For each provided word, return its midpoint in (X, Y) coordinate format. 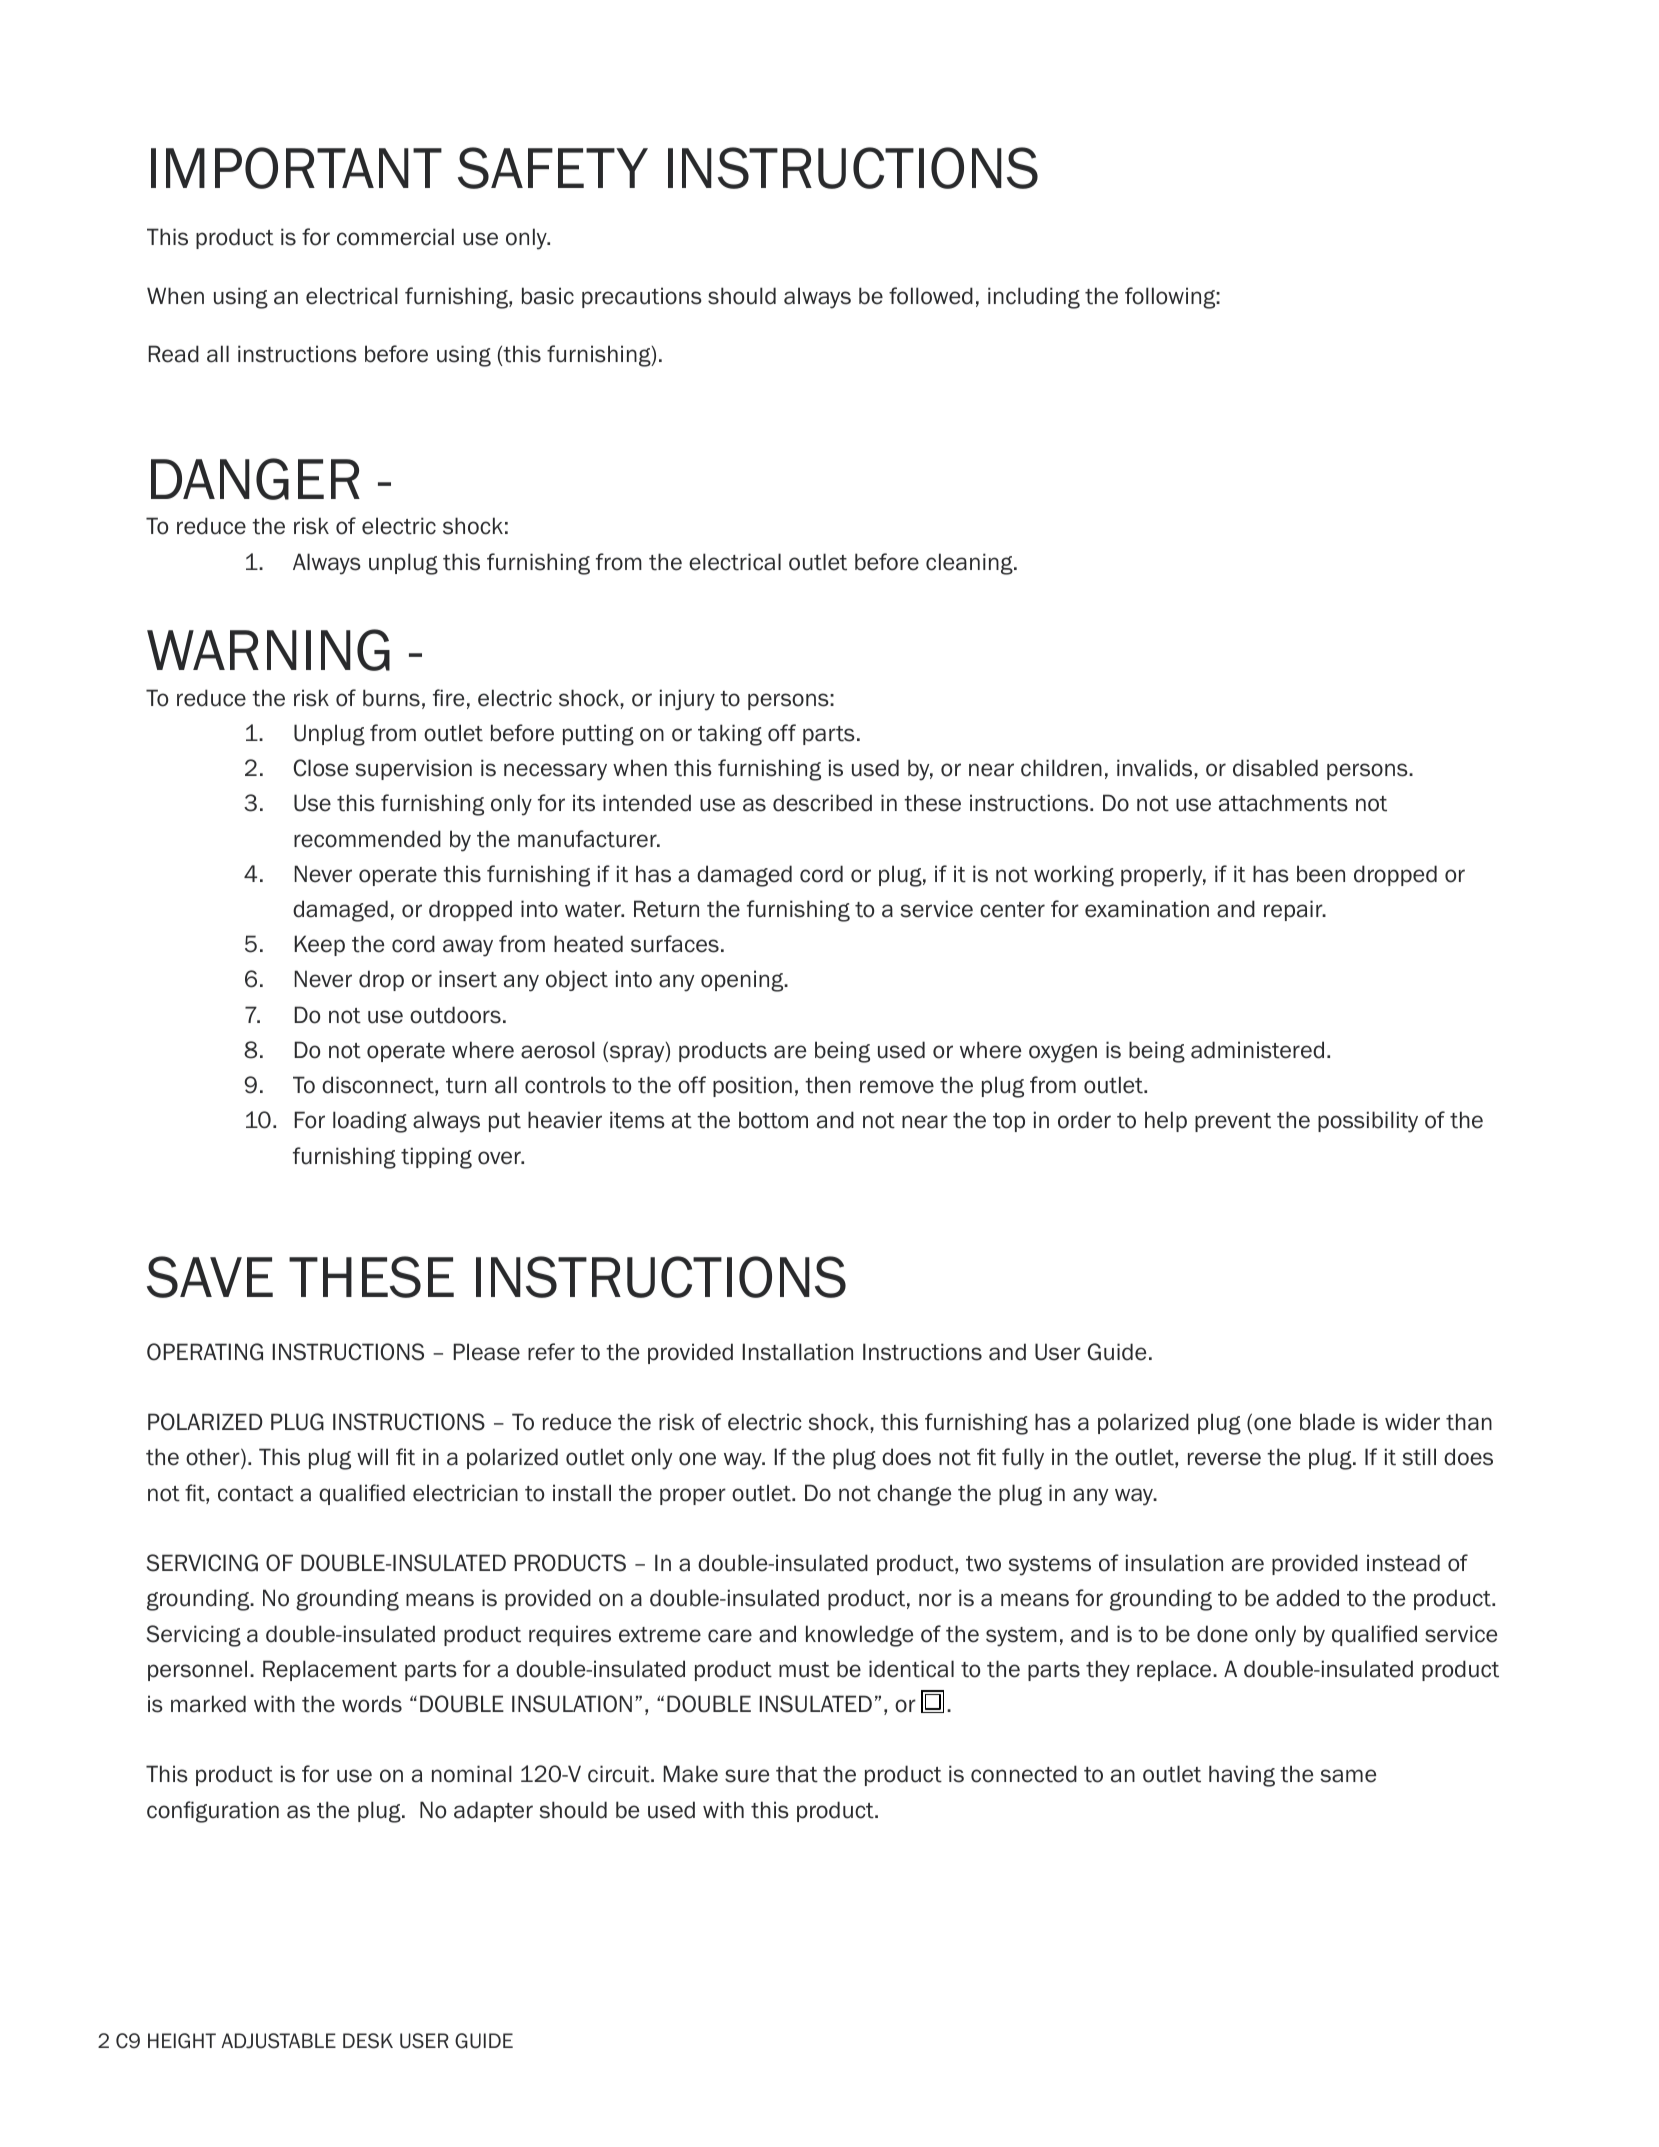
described (822, 803)
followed (931, 296)
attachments (1283, 803)
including (1034, 298)
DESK (368, 2041)
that (797, 1774)
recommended (367, 839)
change (914, 1495)
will (372, 1456)
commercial (395, 237)
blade (1327, 1422)
